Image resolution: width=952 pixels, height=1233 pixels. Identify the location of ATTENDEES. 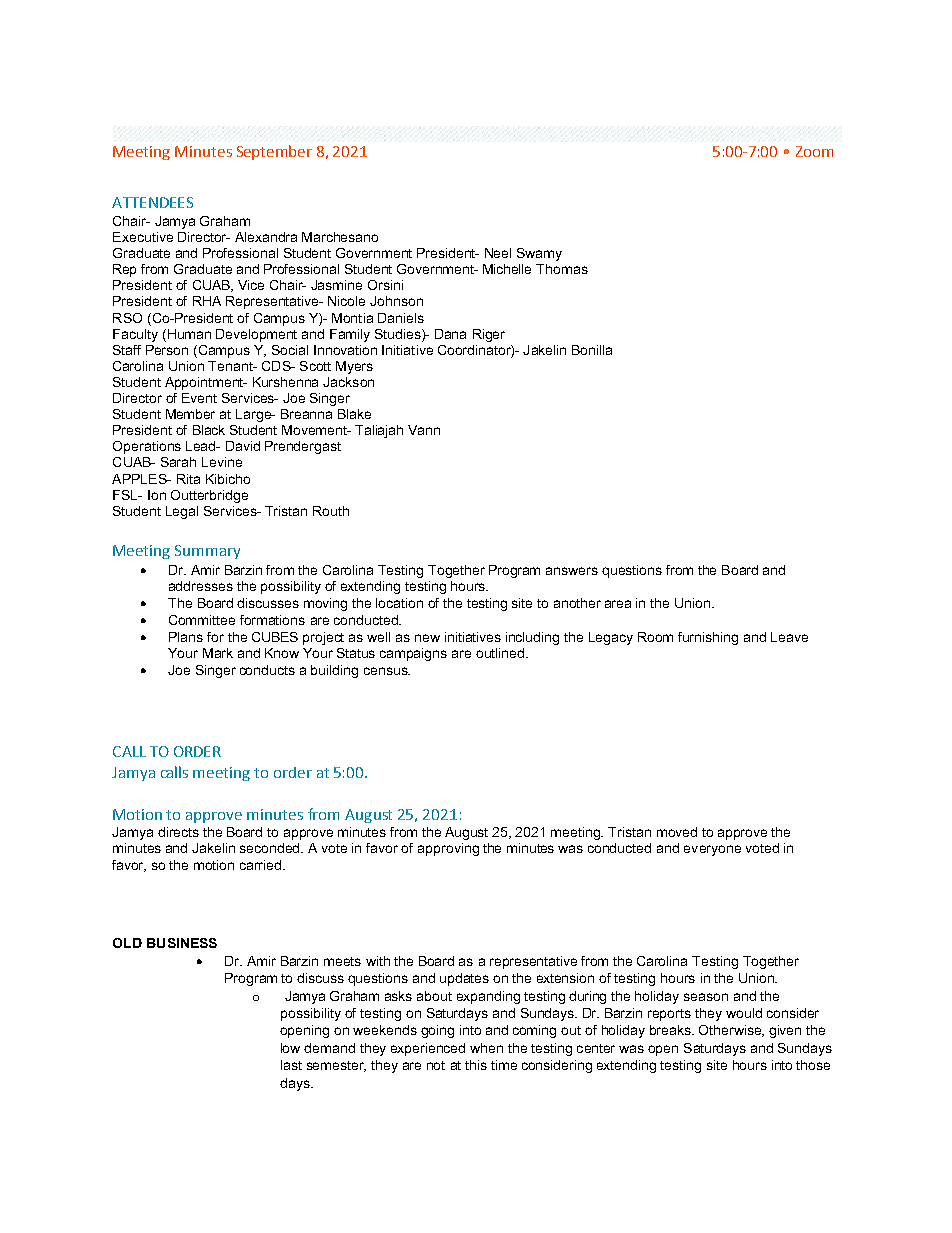
(152, 202).
